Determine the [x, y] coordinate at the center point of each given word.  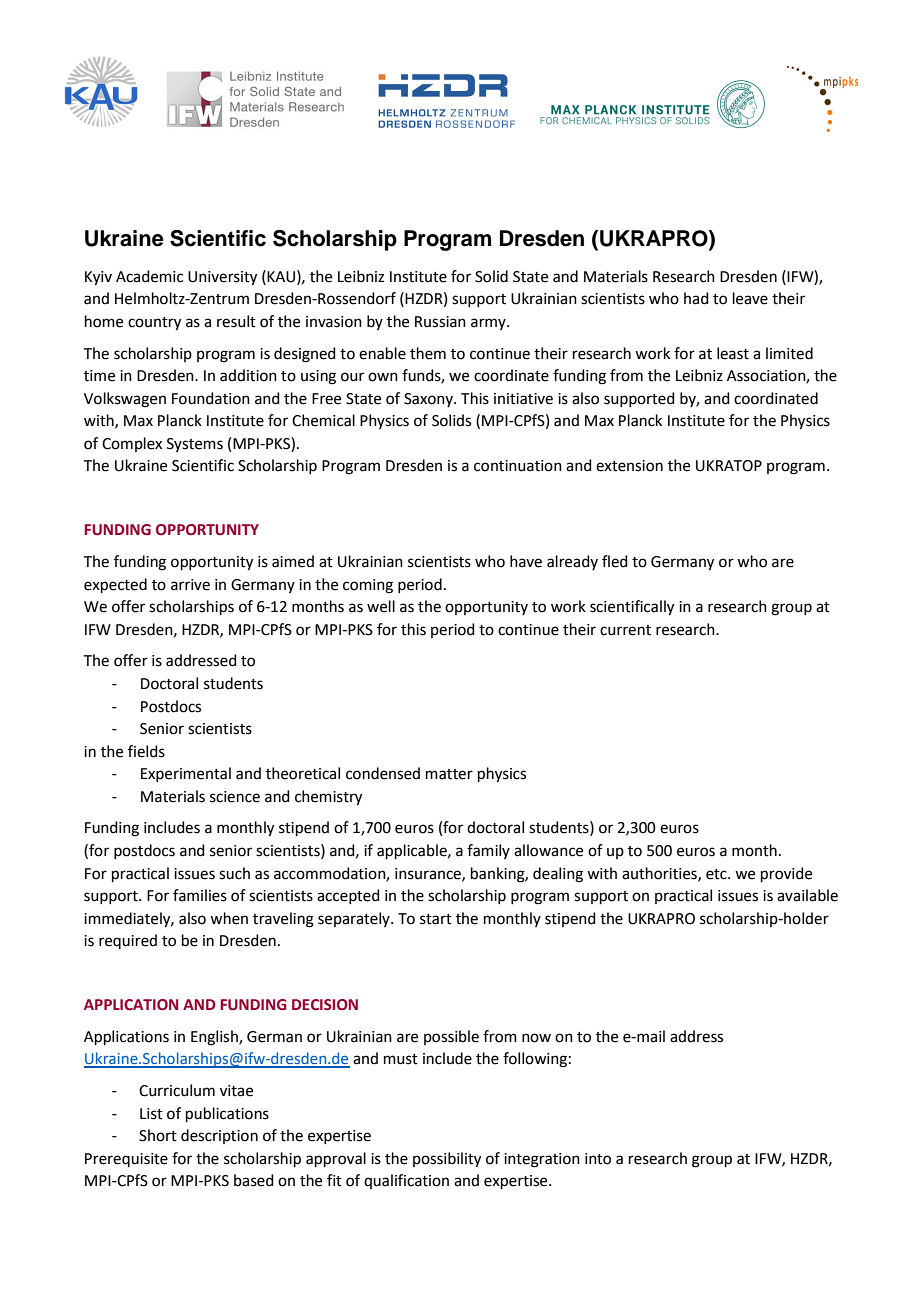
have [526, 561]
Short [158, 1135]
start [436, 919]
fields [146, 751]
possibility [447, 1160]
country [154, 324]
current [625, 630]
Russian [440, 322]
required [128, 941]
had [696, 298]
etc [717, 874]
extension [629, 466]
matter [449, 774]
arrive [190, 585]
